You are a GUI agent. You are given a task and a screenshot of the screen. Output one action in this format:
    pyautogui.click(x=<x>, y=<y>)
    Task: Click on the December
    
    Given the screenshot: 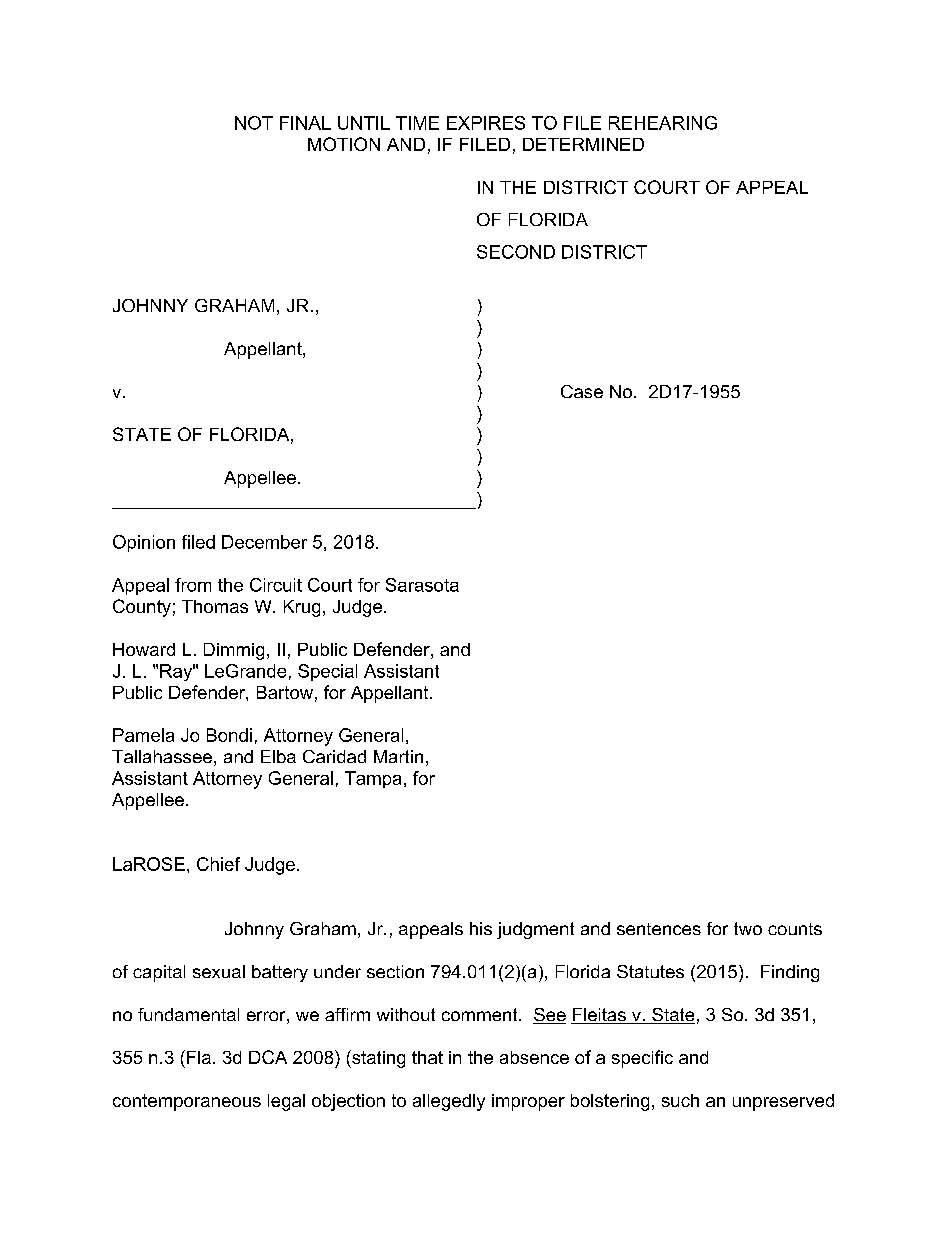 What is the action you would take?
    pyautogui.click(x=264, y=542)
